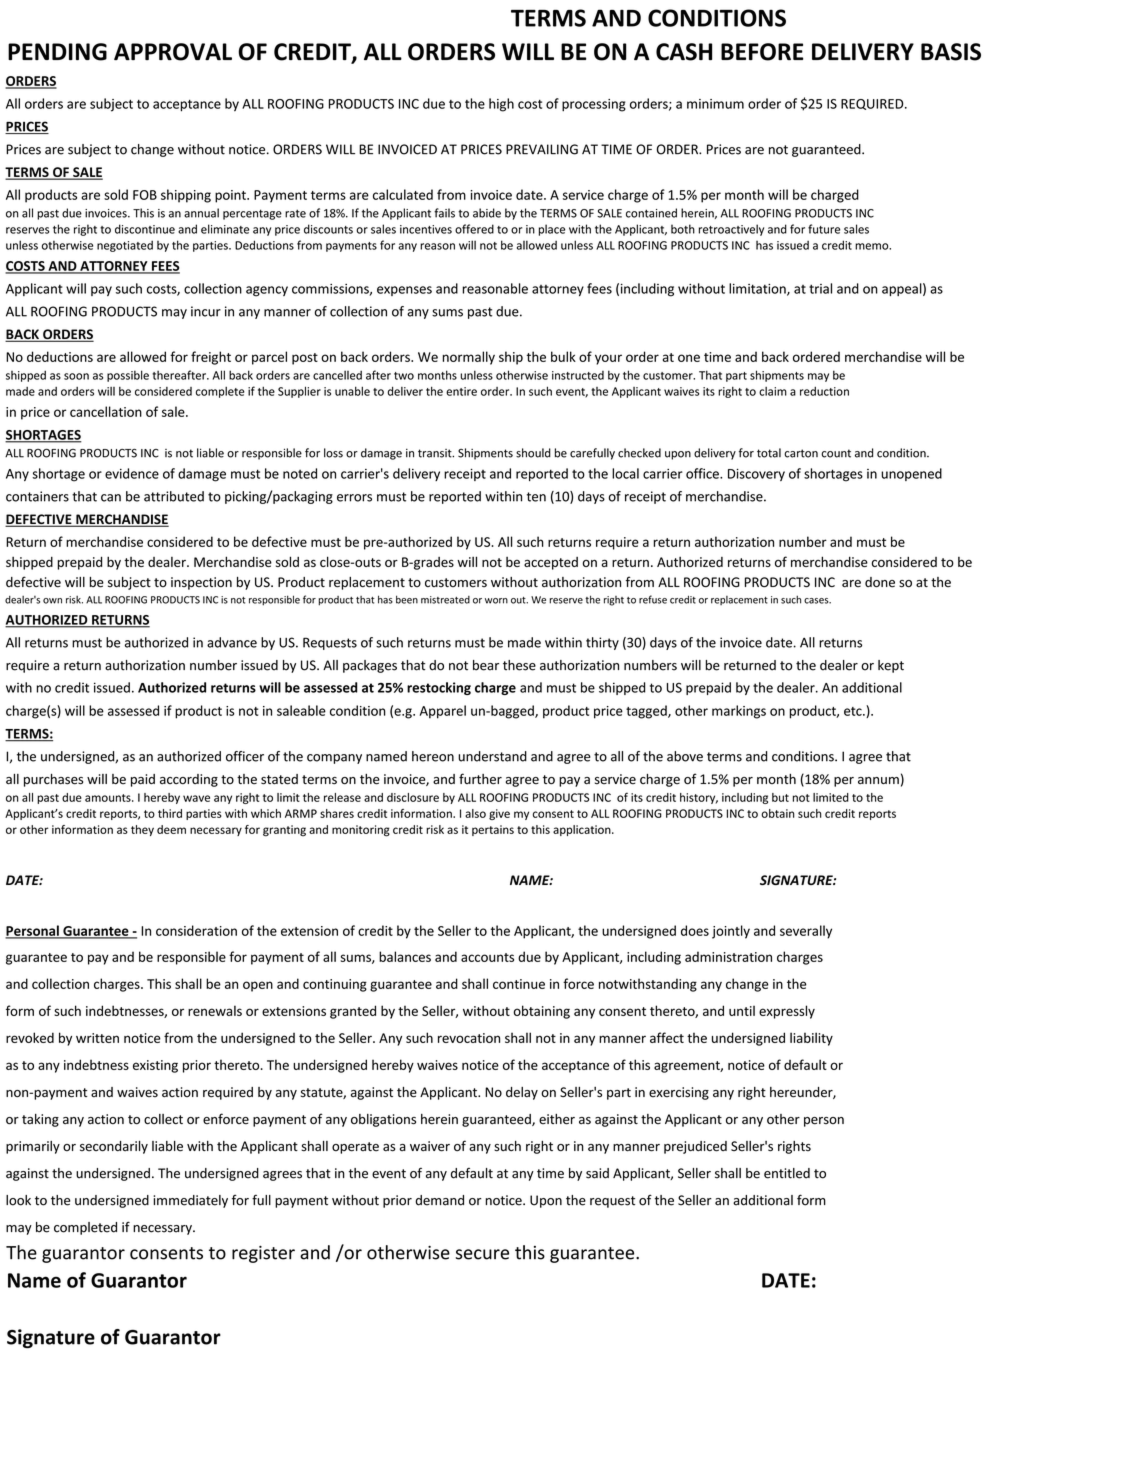  What do you see at coordinates (806, 932) in the screenshot?
I see `severally` at bounding box center [806, 932].
